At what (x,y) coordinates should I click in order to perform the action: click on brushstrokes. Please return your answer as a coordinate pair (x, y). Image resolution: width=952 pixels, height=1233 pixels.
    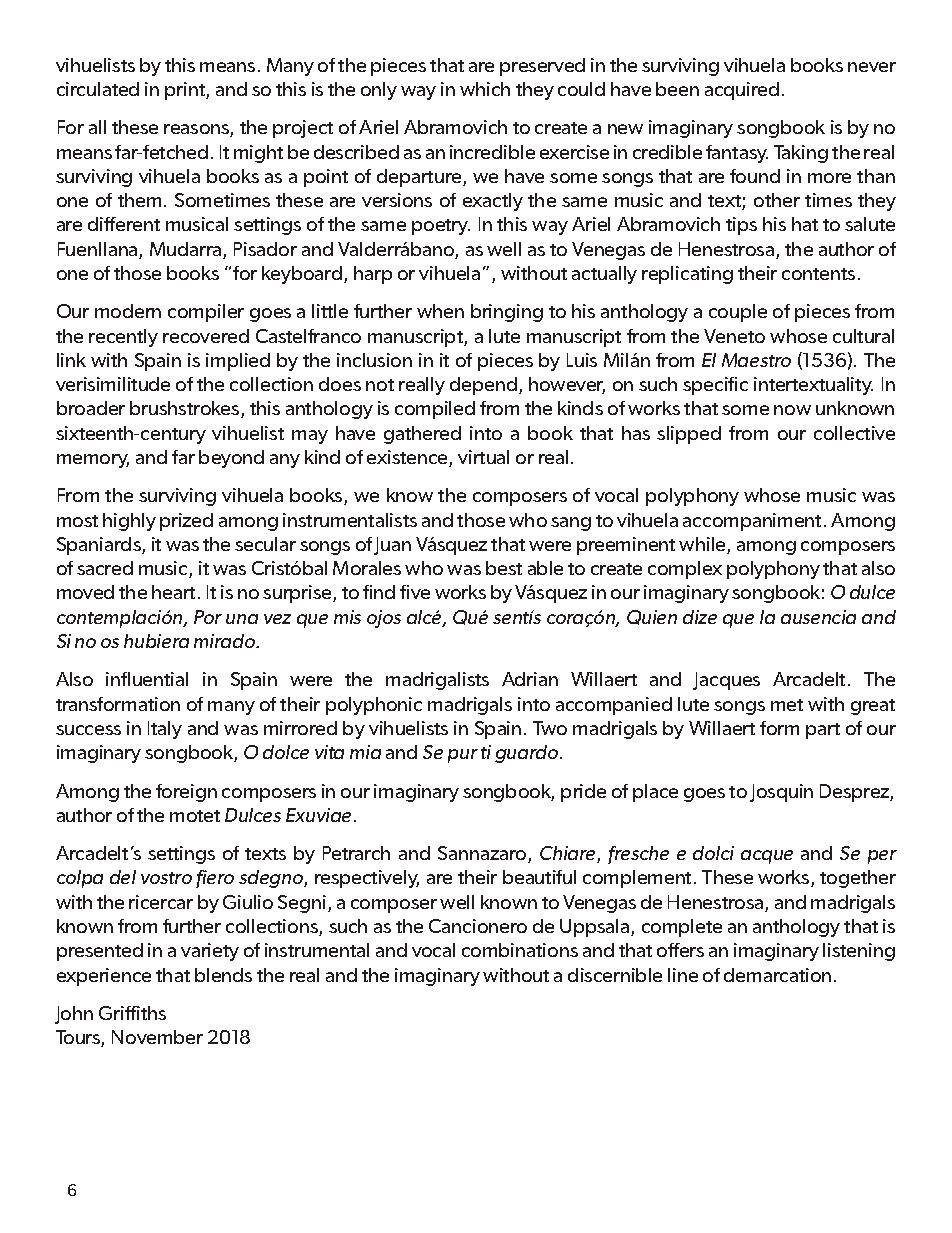
    Looking at the image, I should click on (186, 409).
